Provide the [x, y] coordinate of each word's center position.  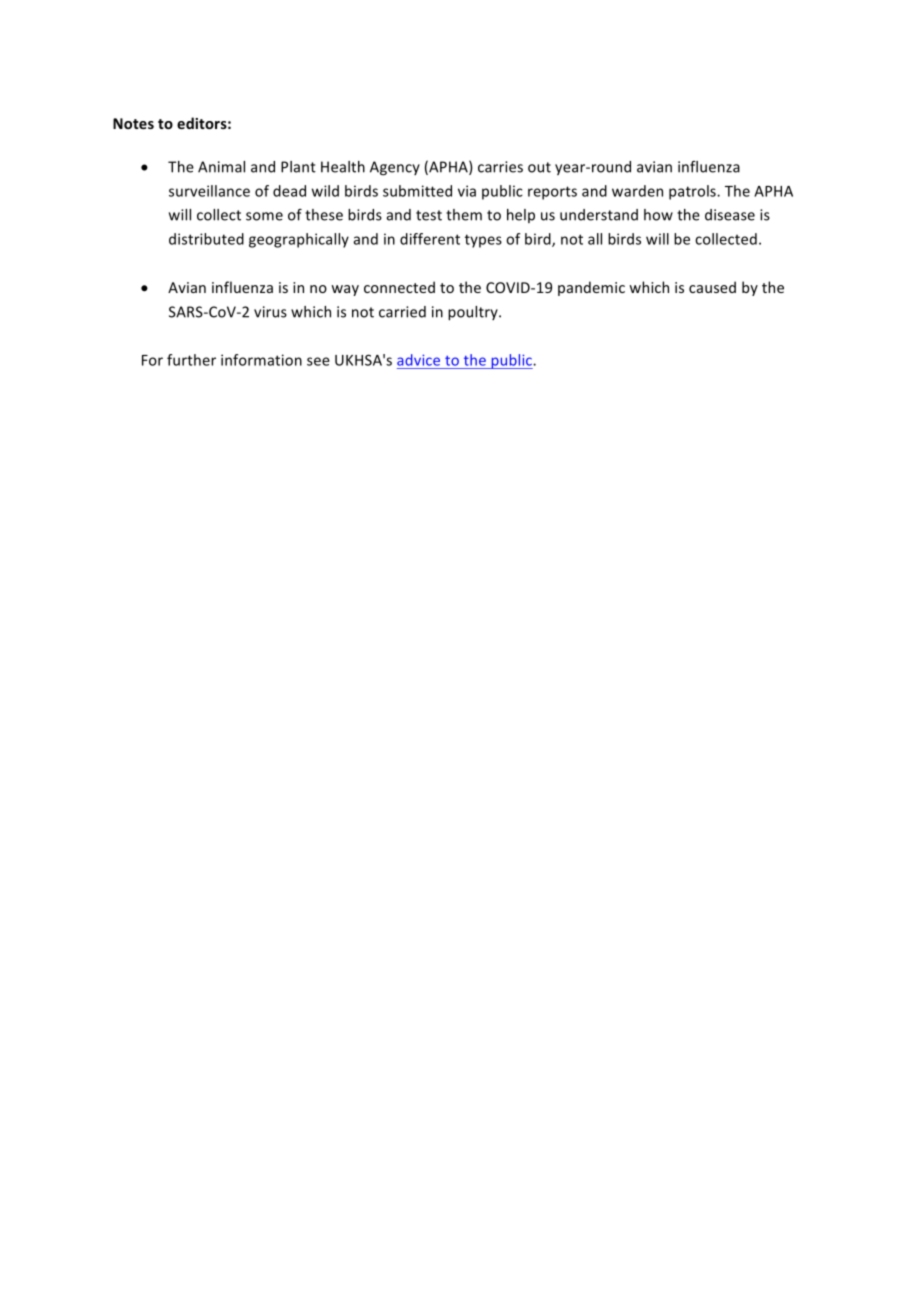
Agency [395, 168]
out [539, 167]
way [345, 290]
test [429, 215]
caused [712, 287]
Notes [133, 123]
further [191, 360]
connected [399, 287]
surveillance [209, 191]
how [658, 215]
